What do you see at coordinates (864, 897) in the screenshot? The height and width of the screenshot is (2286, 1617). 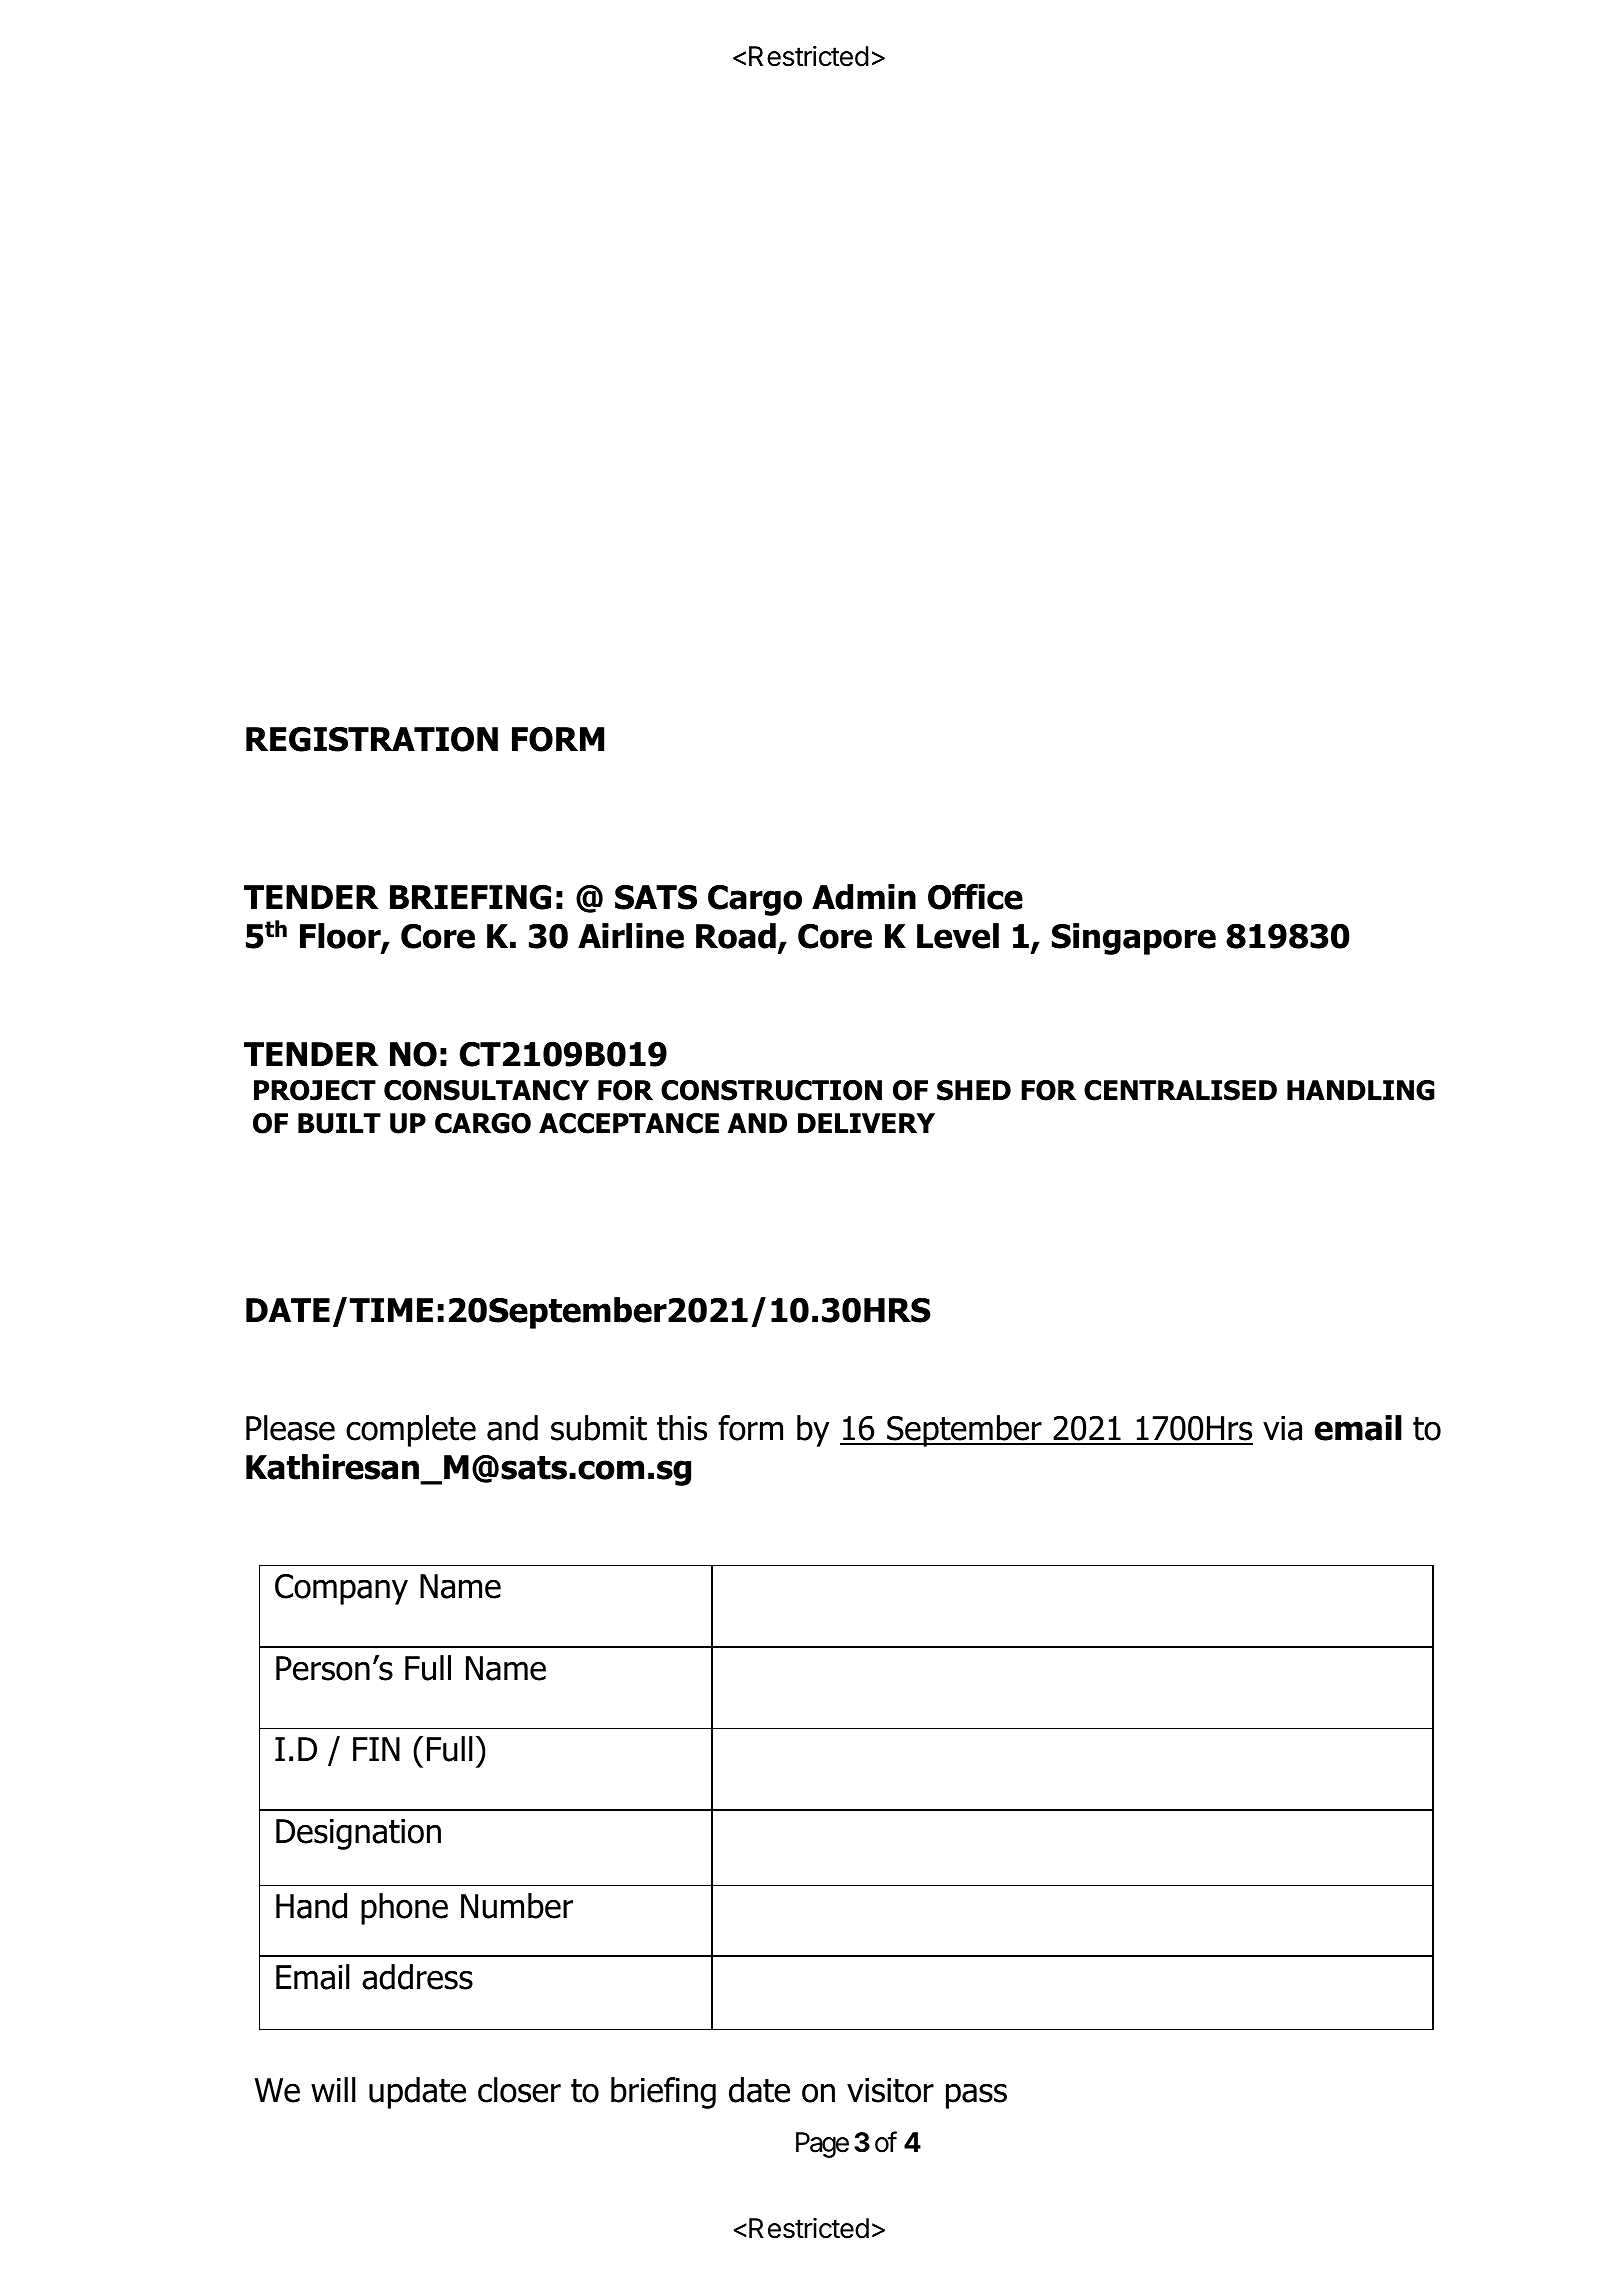 I see `Admin` at bounding box center [864, 897].
